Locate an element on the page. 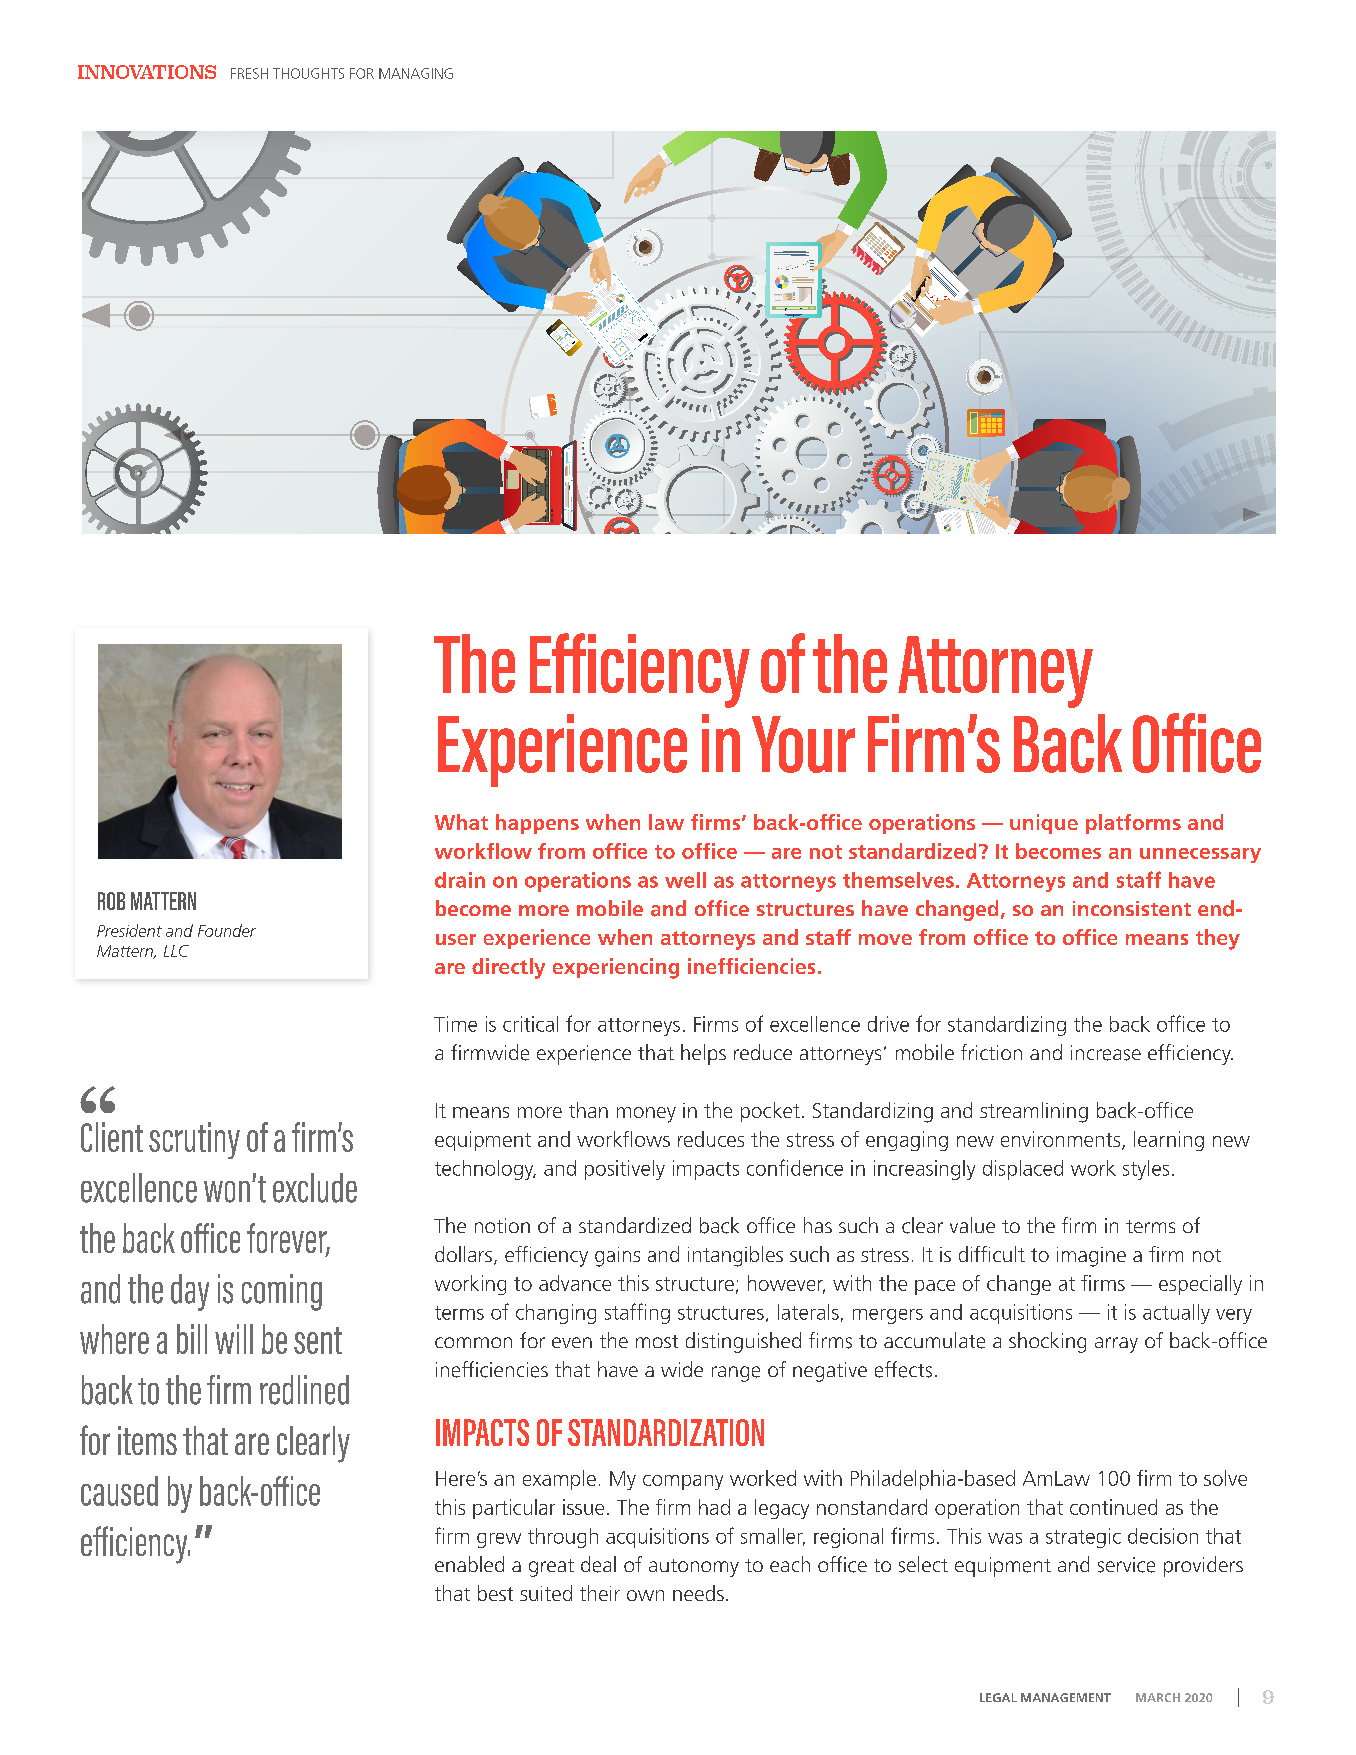  own is located at coordinates (645, 1595).
